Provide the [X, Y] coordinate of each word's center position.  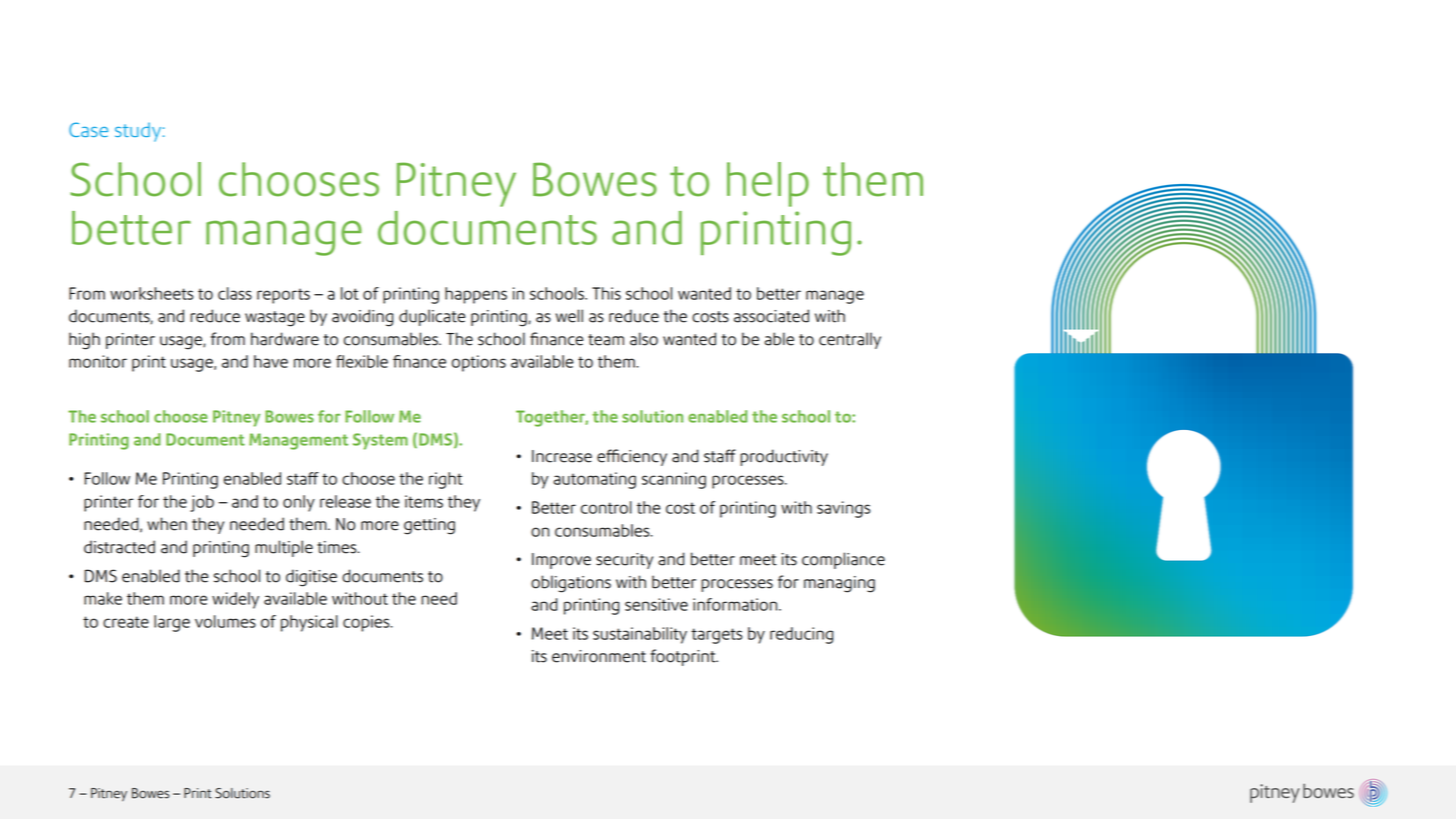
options [479, 363]
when [167, 524]
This [606, 293]
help [768, 184]
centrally [850, 340]
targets [716, 636]
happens [476, 295]
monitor [98, 361]
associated [771, 316]
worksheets [151, 293]
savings [843, 509]
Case [88, 129]
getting [429, 526]
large [172, 623]
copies [367, 623]
